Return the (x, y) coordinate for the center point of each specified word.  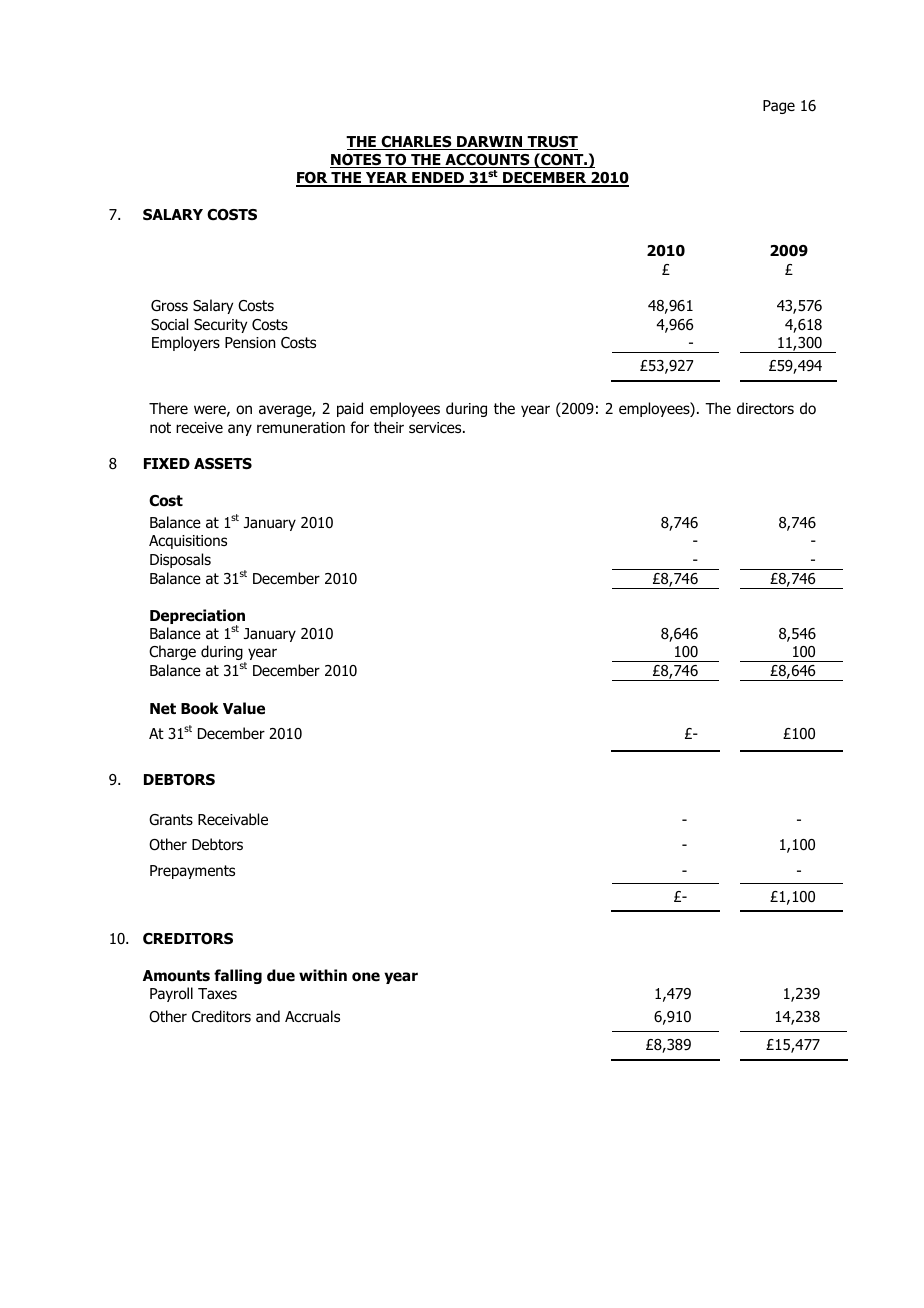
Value (244, 708)
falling (238, 976)
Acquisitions (188, 542)
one (366, 977)
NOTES (356, 161)
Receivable (233, 819)
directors (765, 408)
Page (779, 107)
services (436, 427)
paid (350, 409)
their (389, 427)
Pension (250, 343)
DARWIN (490, 143)
